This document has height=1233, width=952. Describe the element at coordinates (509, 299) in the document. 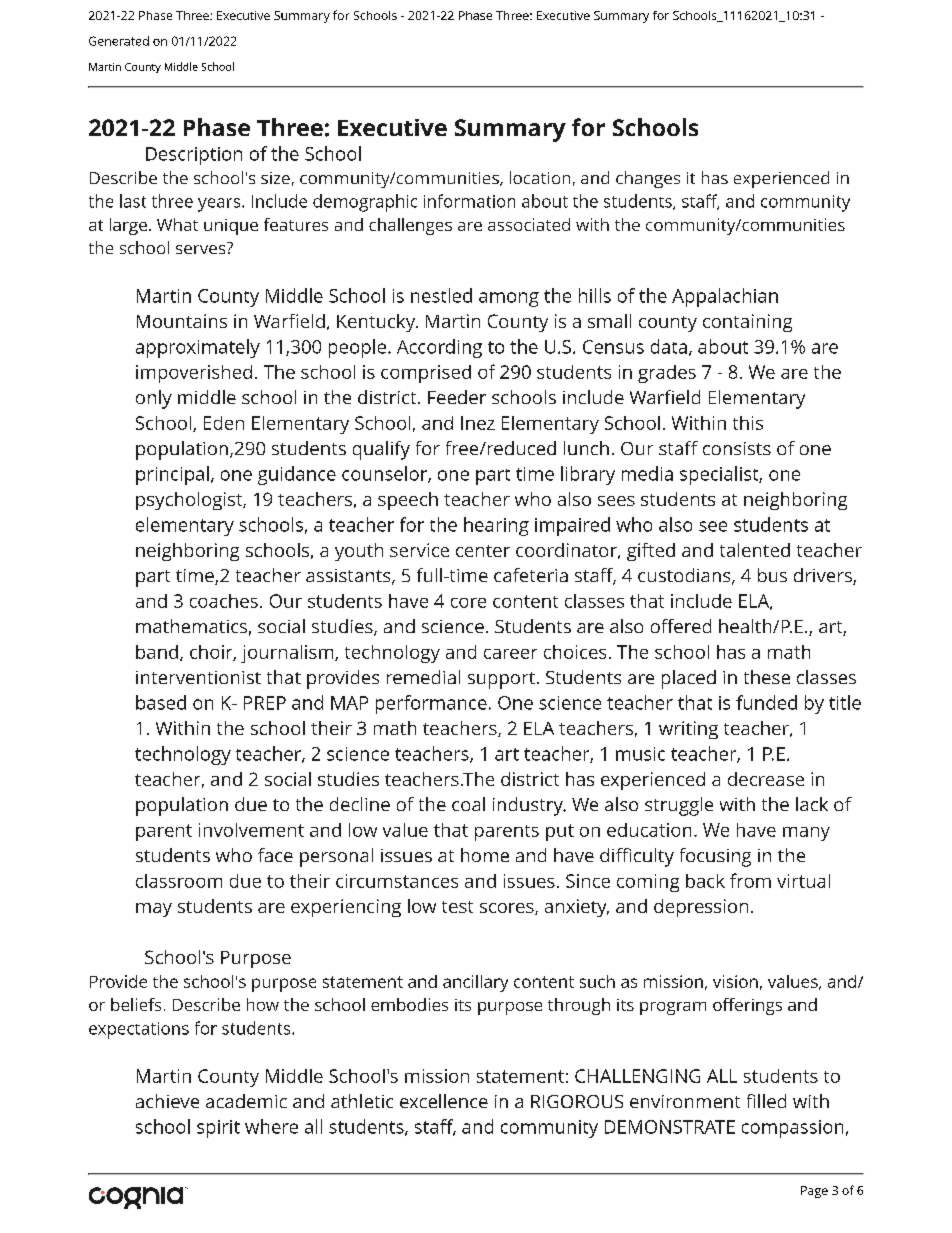

I see `among` at that location.
